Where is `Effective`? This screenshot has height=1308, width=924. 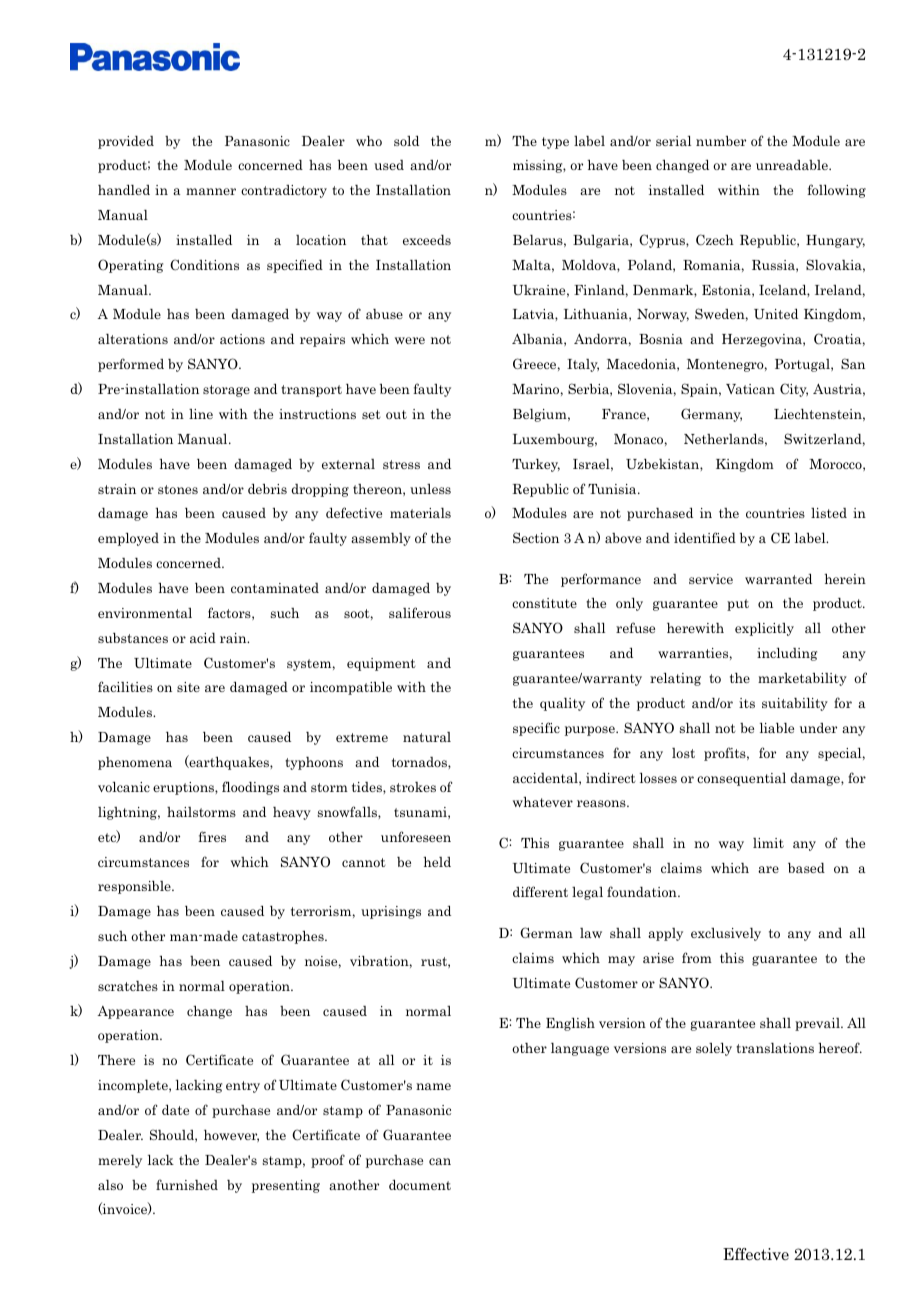 Effective is located at coordinates (756, 1254).
